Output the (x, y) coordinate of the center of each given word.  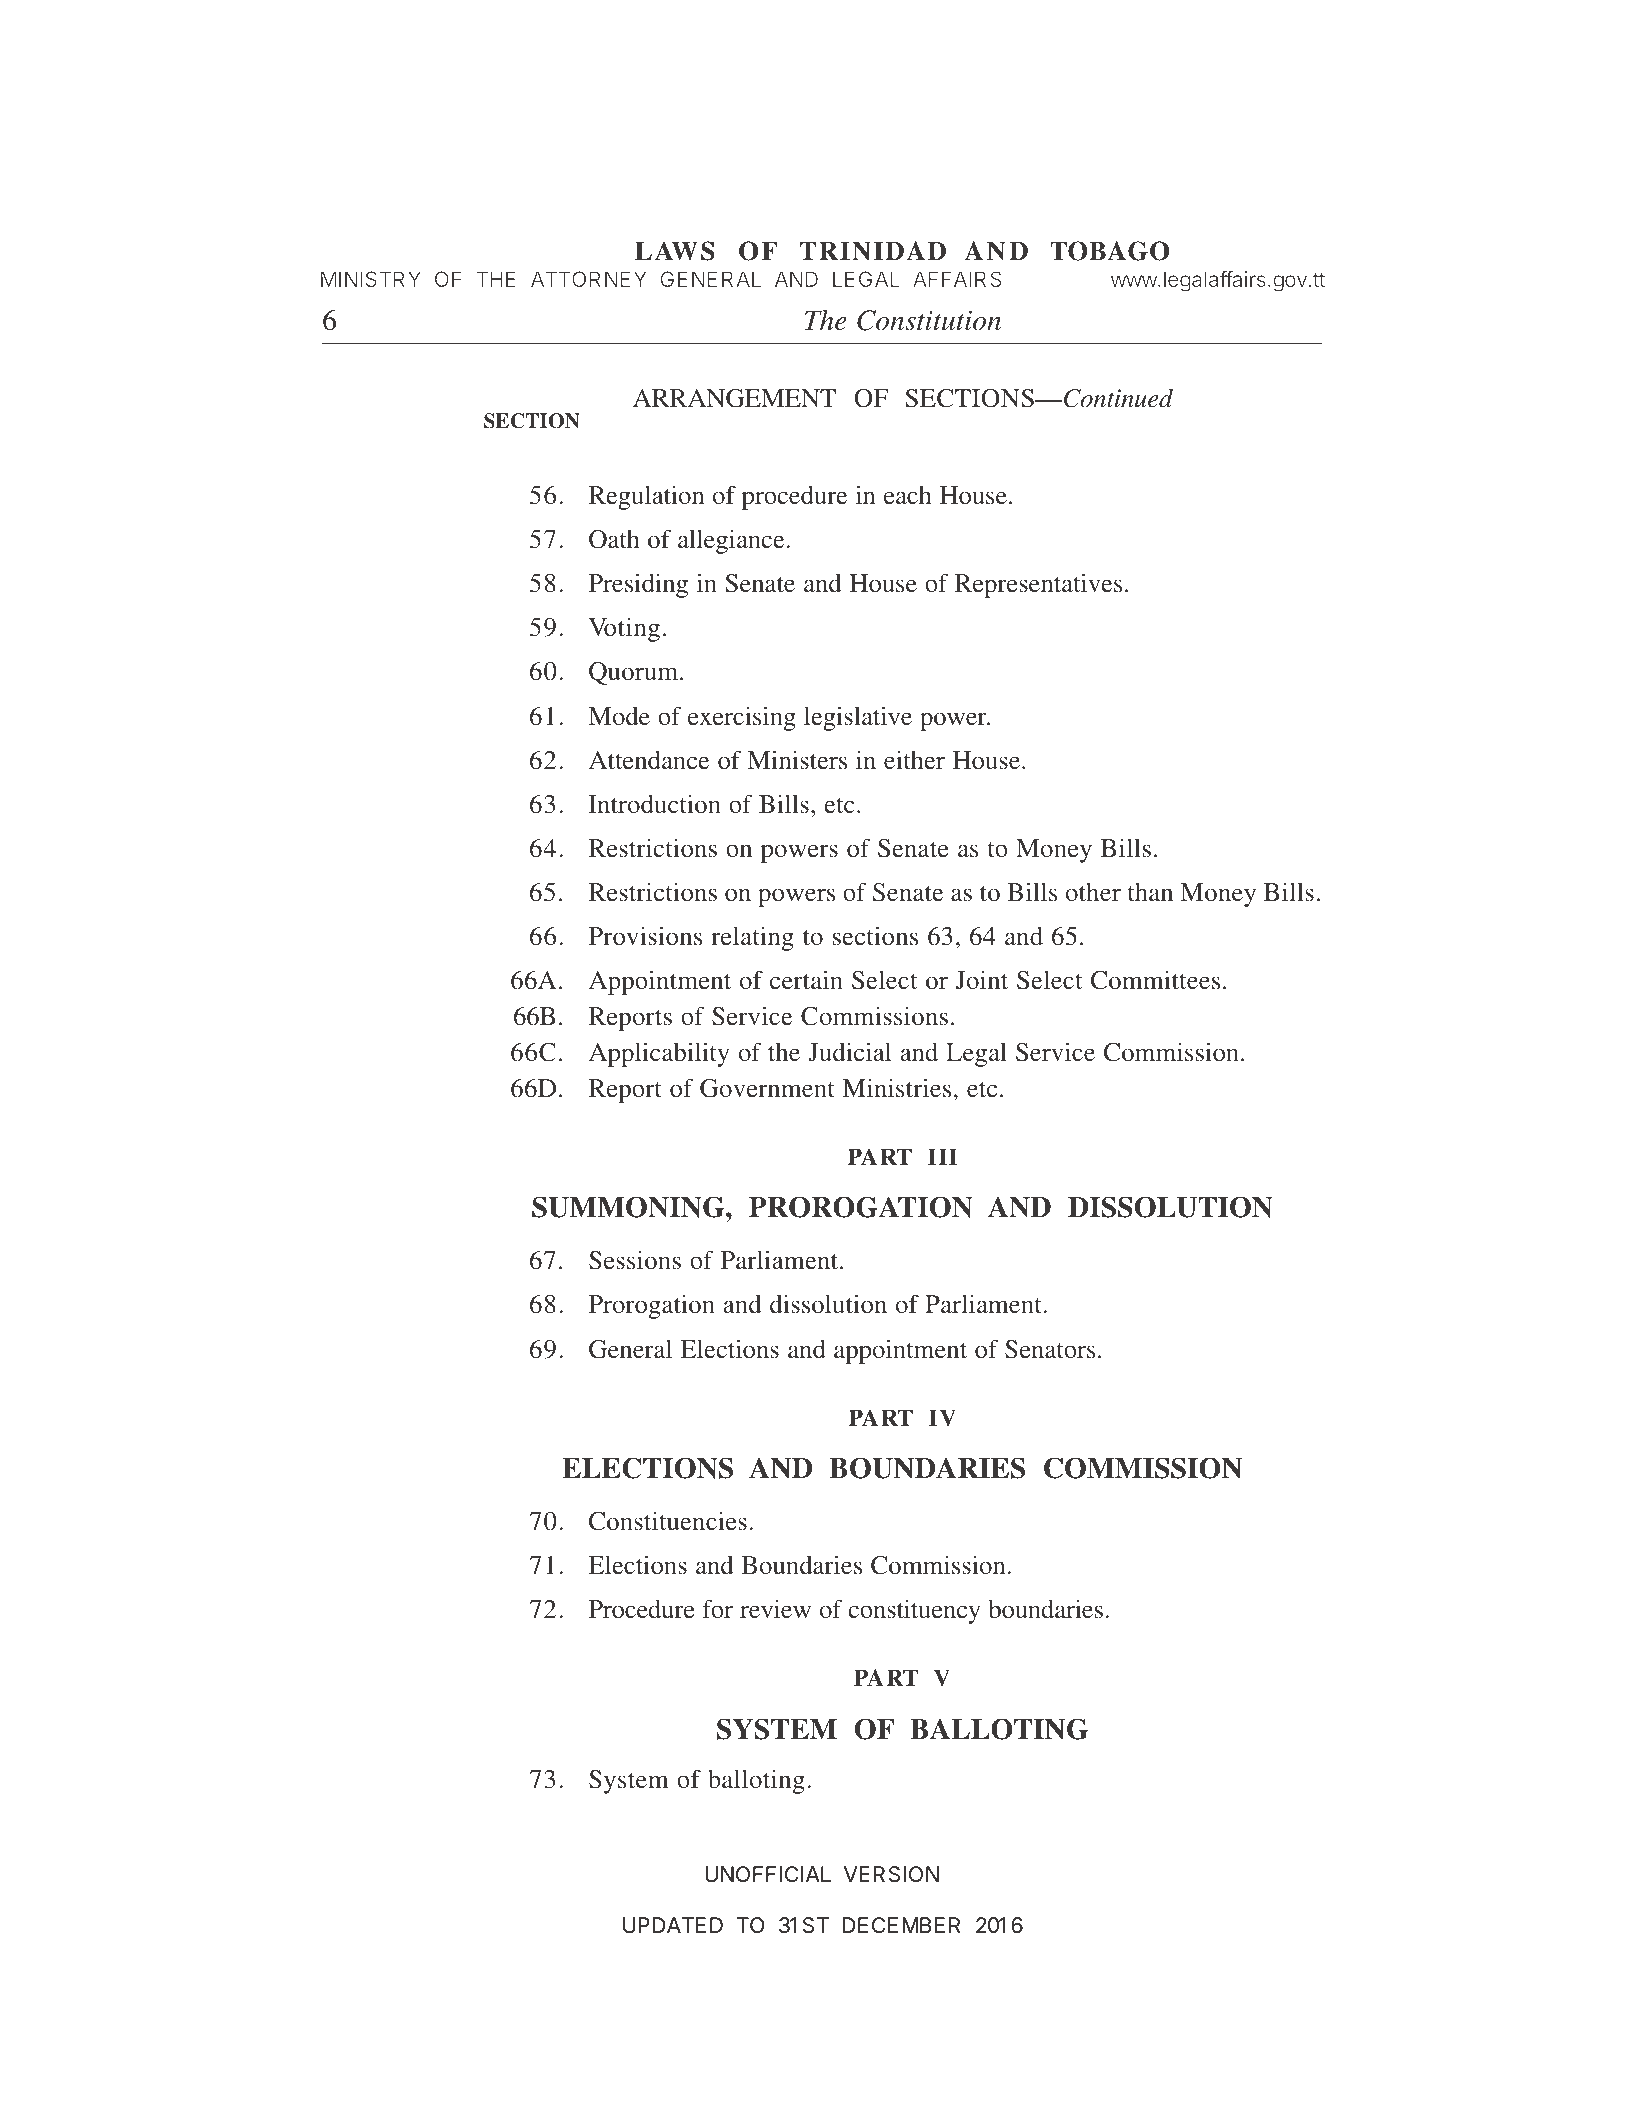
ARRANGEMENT (734, 398)
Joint (982, 980)
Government (767, 1088)
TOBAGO (1109, 251)
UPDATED (673, 1925)
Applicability (659, 1054)
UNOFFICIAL (768, 1874)
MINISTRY (371, 279)
